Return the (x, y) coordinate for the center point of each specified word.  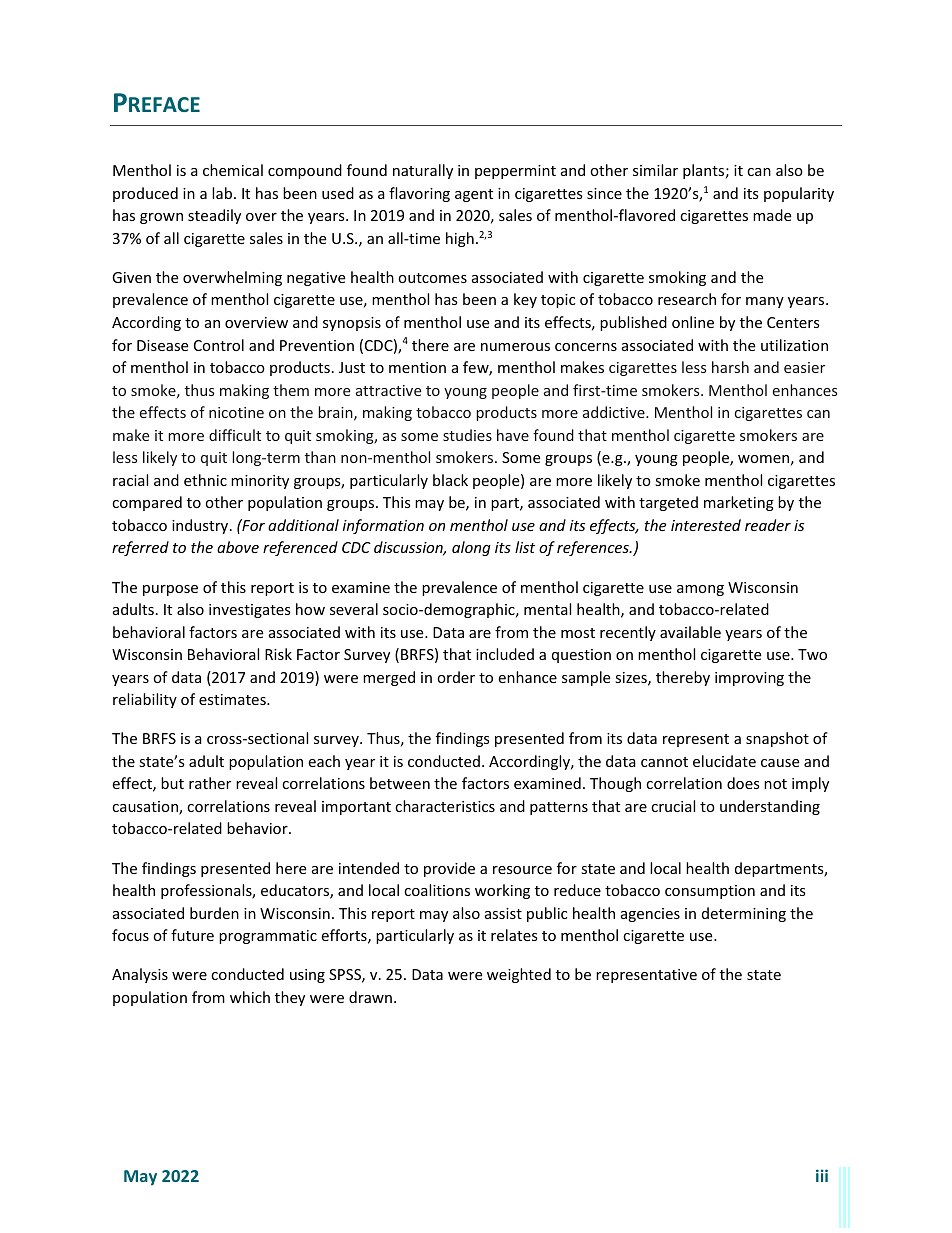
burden (214, 913)
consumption (710, 892)
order (456, 677)
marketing (739, 503)
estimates (233, 699)
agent (474, 195)
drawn (370, 997)
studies (467, 435)
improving (749, 679)
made (772, 215)
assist (503, 913)
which (250, 997)
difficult (235, 435)
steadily (214, 216)
